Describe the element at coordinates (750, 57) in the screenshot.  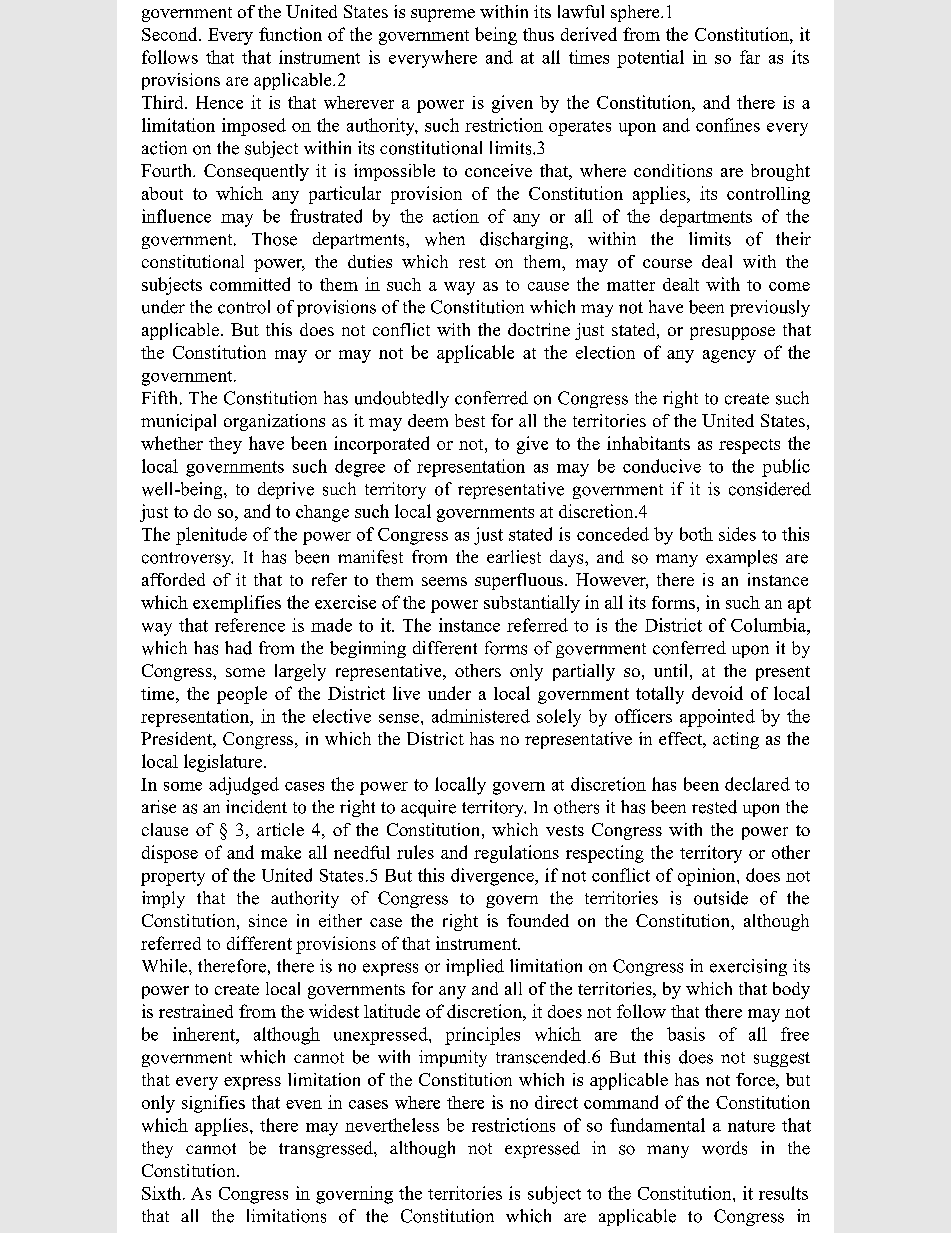
I see `far` at that location.
